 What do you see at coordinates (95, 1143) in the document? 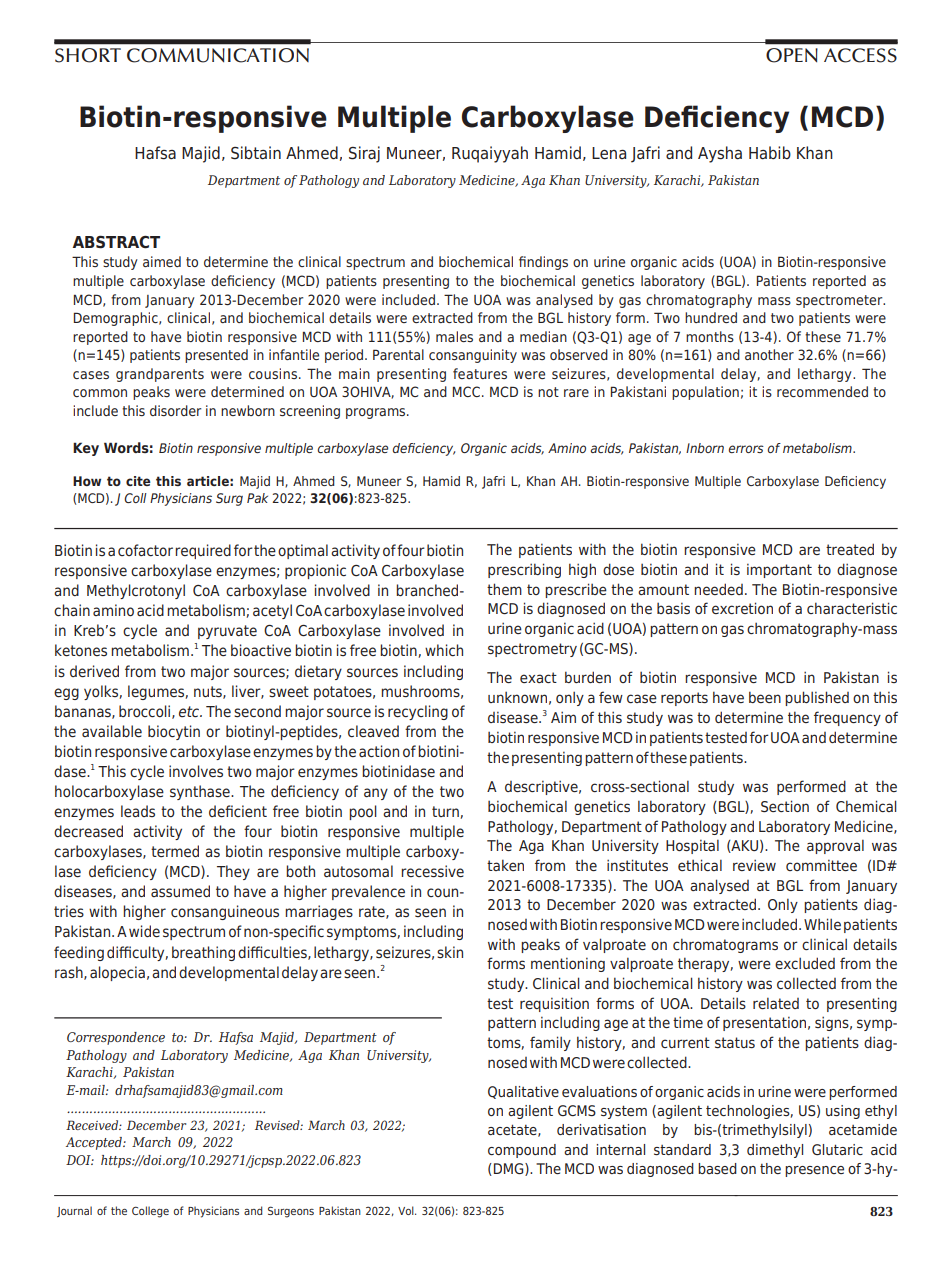
I see `Accepted` at bounding box center [95, 1143].
